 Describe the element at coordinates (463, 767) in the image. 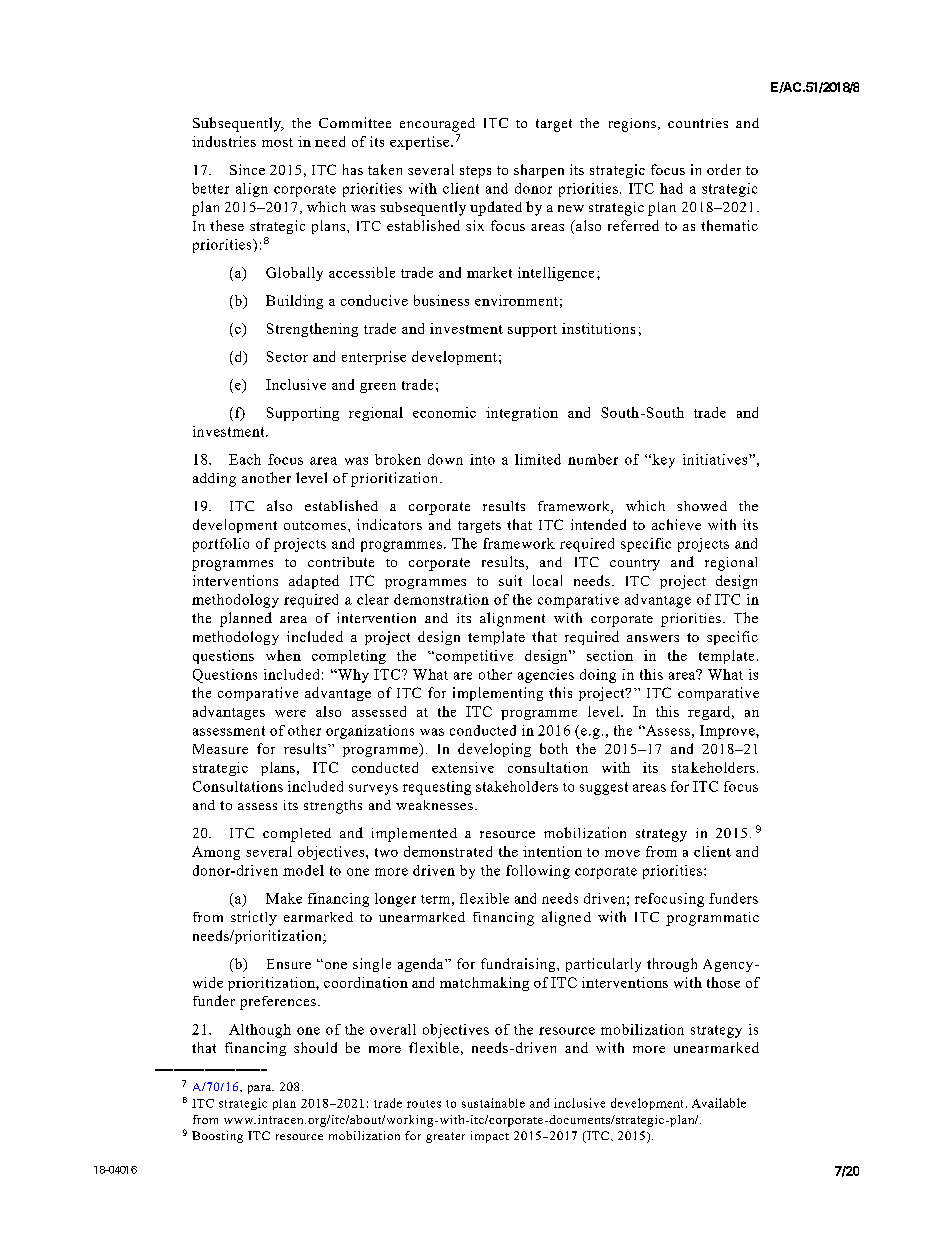

I see `extensive` at that location.
